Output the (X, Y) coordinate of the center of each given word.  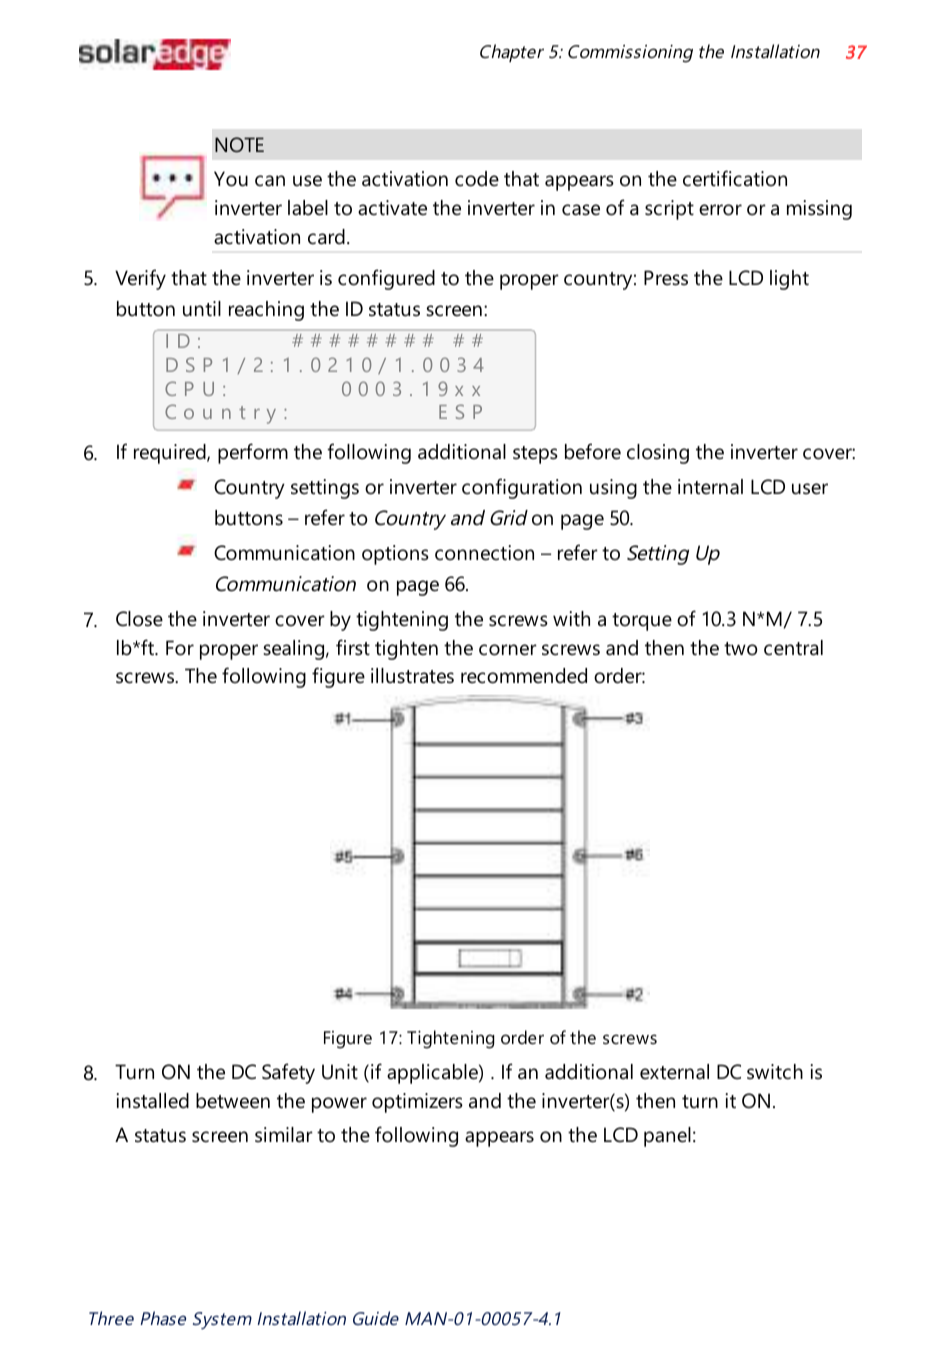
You (231, 179)
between (233, 1101)
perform (253, 453)
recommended (524, 676)
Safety (288, 1073)
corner (508, 650)
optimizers (417, 1103)
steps (535, 455)
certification (735, 178)
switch (775, 1072)
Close (139, 619)
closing (658, 454)
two (740, 649)
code (477, 179)
